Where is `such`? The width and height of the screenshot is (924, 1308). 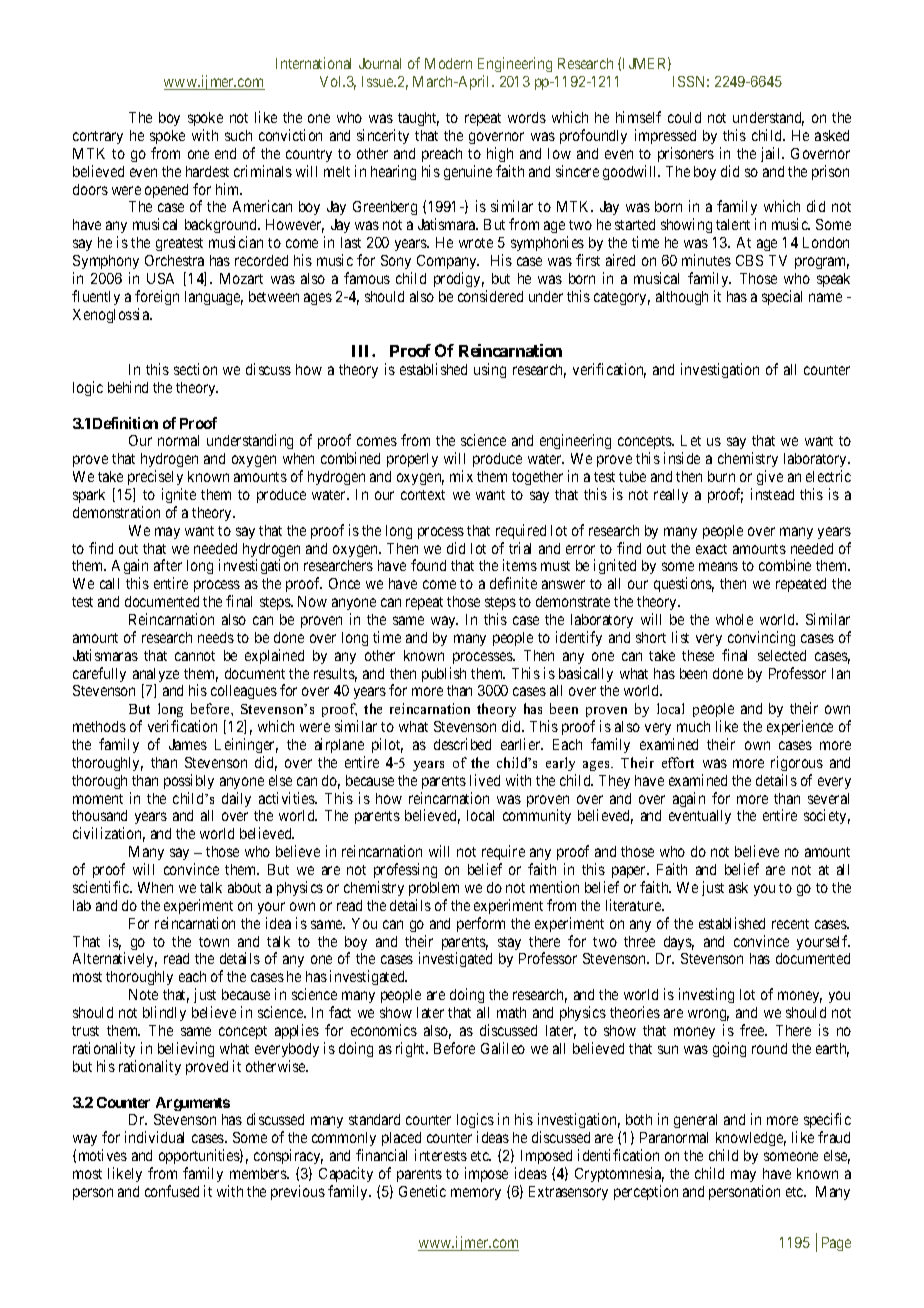
such is located at coordinates (238, 135).
